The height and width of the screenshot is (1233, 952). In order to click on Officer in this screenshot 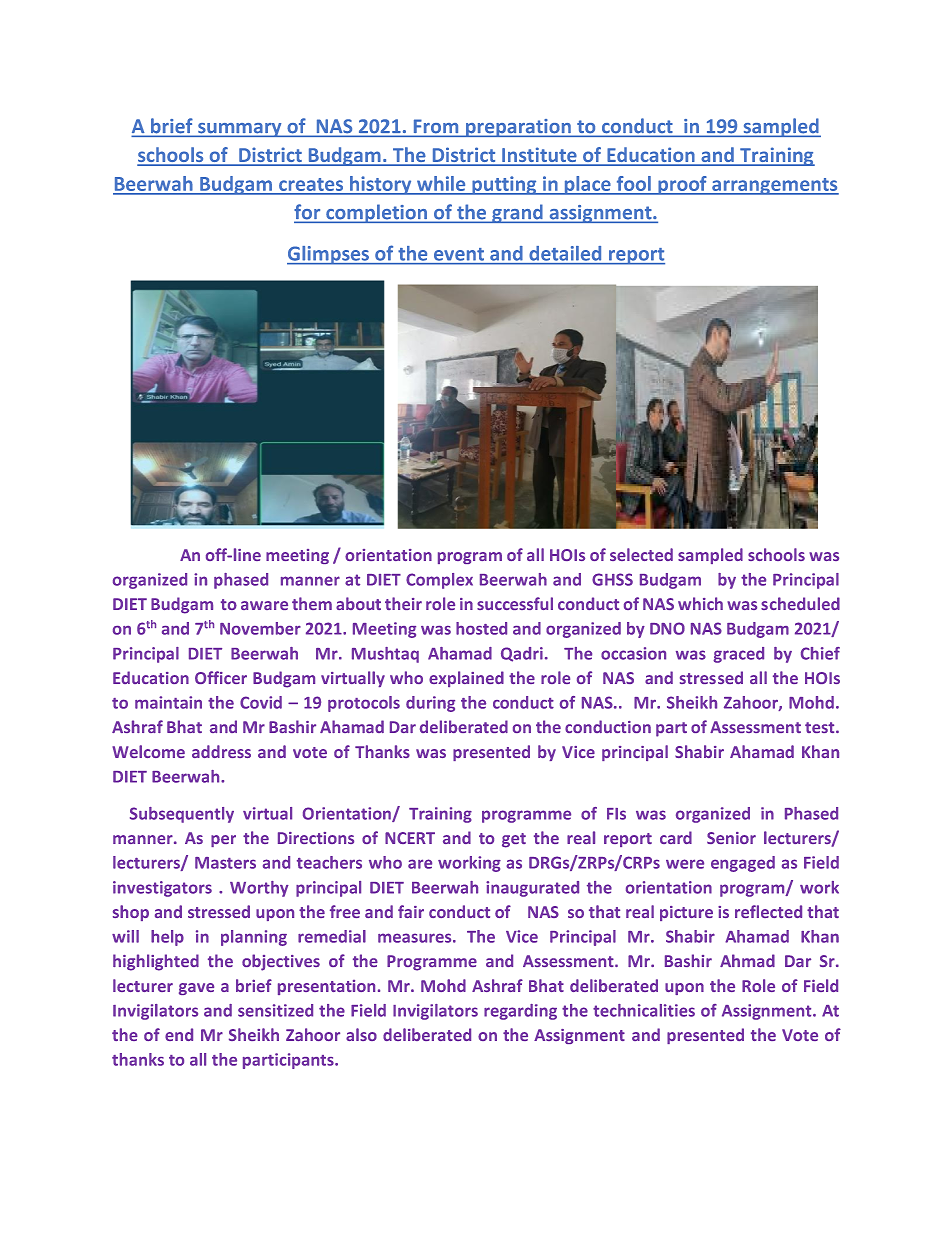, I will do `click(221, 677)`.
